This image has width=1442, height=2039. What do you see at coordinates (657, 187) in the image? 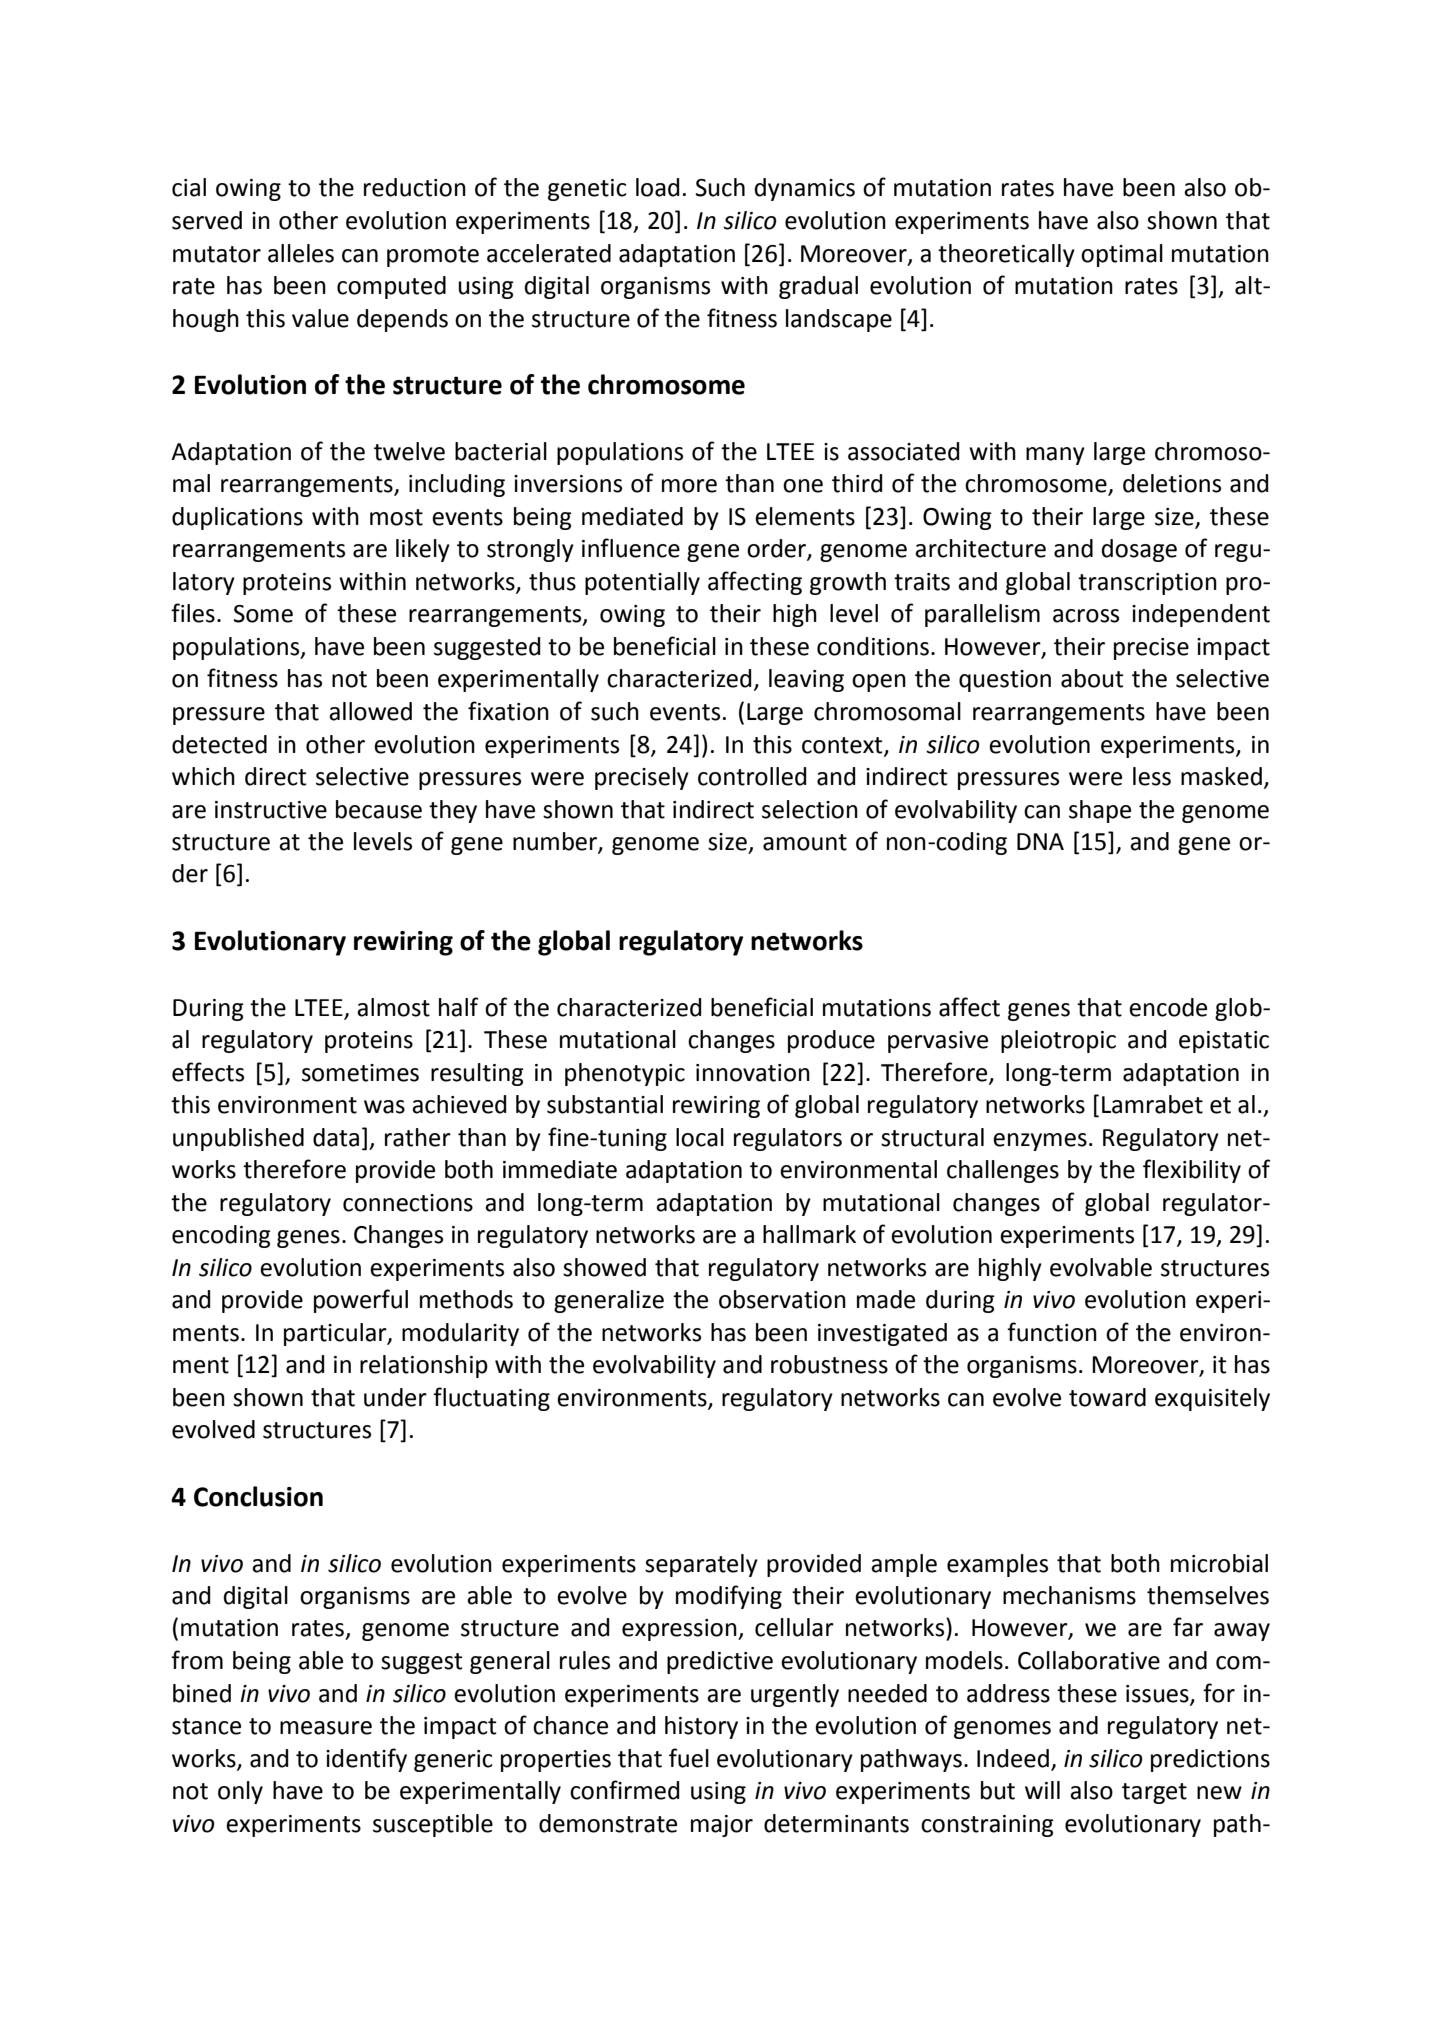
I see `load` at bounding box center [657, 187].
